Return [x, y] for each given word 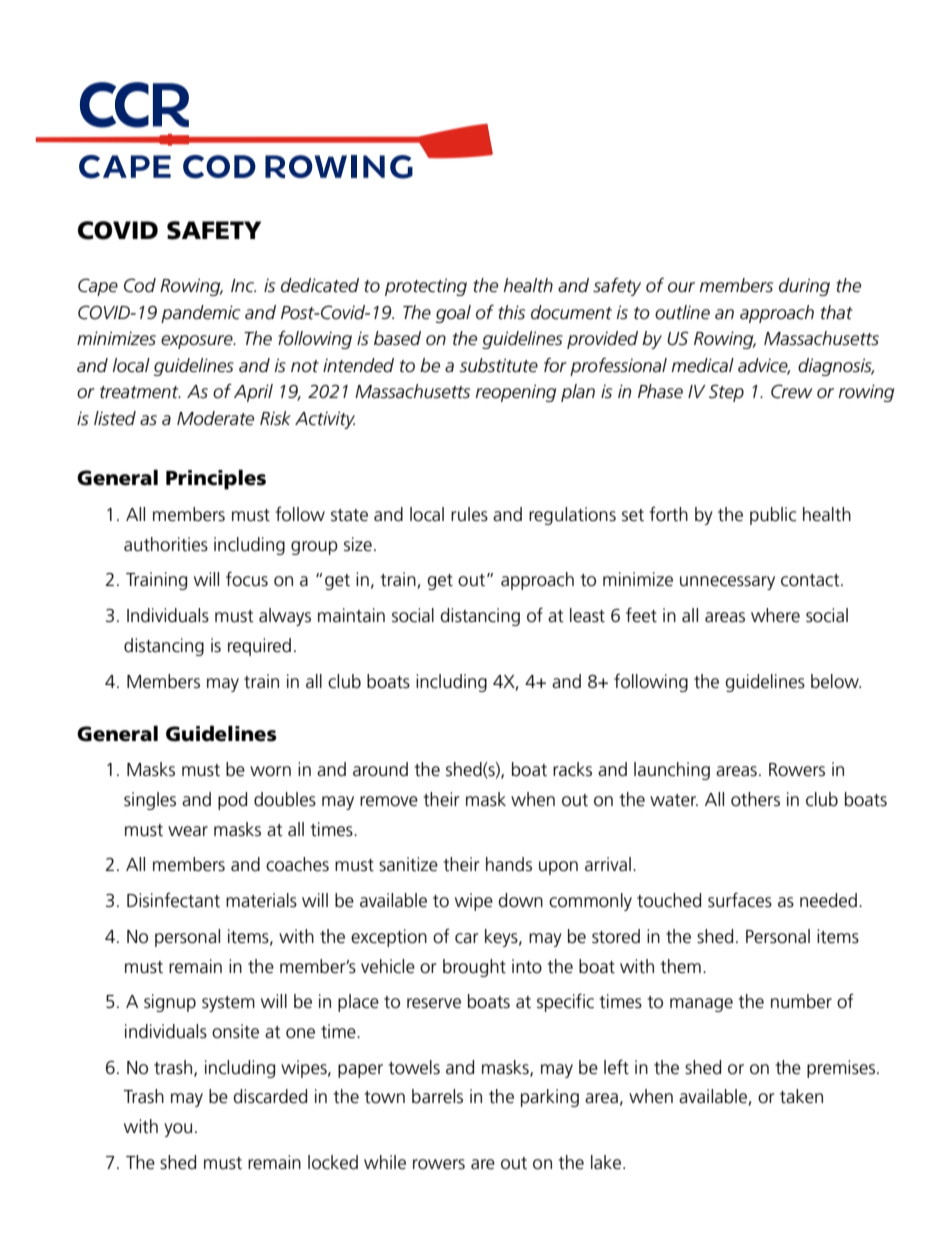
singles [150, 801]
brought [474, 968]
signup [170, 1003]
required [259, 647]
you [178, 1130]
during [804, 287]
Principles [216, 479]
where [775, 615]
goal [453, 314]
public [773, 516]
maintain [351, 615]
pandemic [200, 314]
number [801, 1001]
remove [389, 801]
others [755, 799]
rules [469, 514]
